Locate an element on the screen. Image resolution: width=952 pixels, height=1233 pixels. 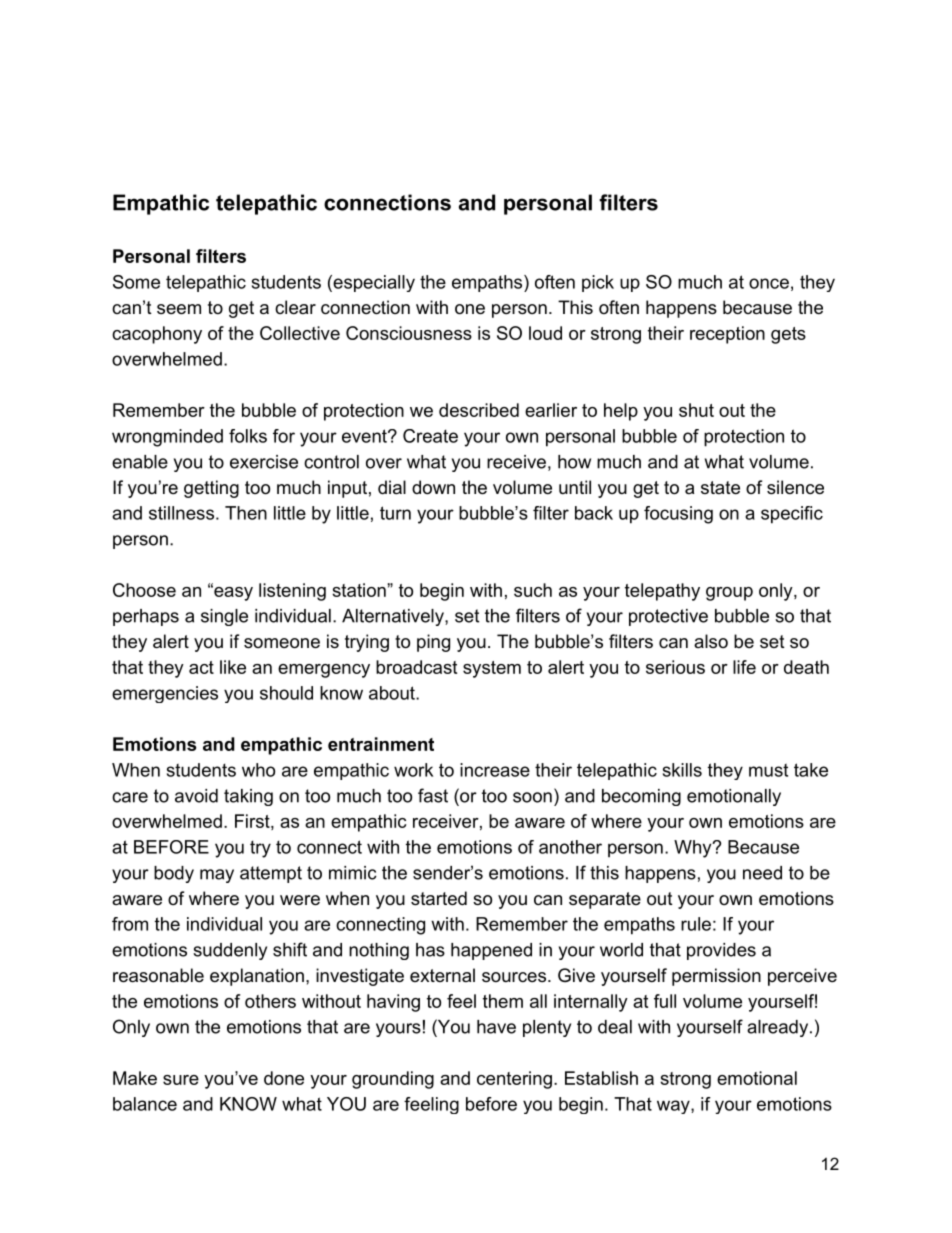
seem is located at coordinates (179, 309).
